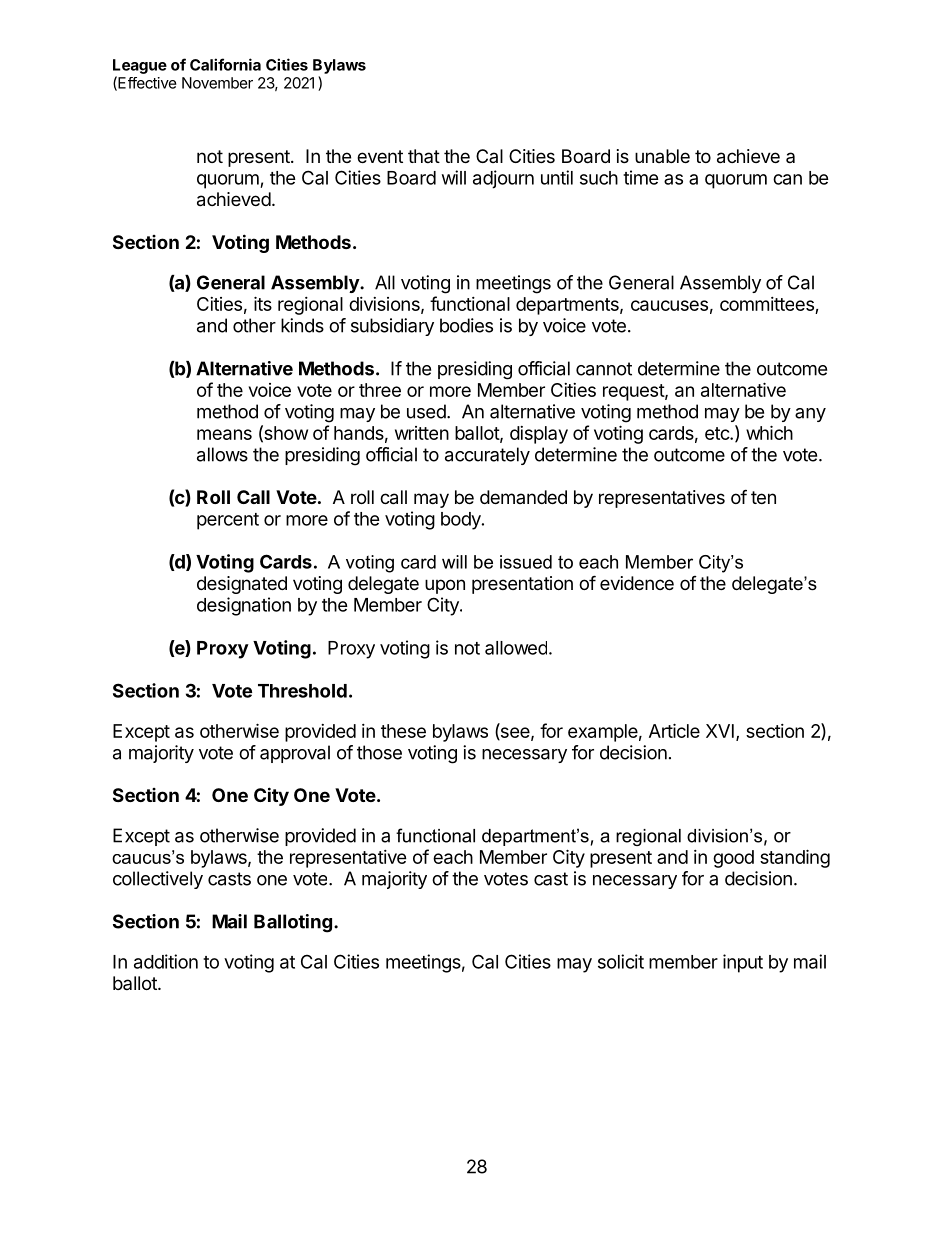 The image size is (952, 1233). What do you see at coordinates (621, 961) in the page?
I see `solicit` at bounding box center [621, 961].
